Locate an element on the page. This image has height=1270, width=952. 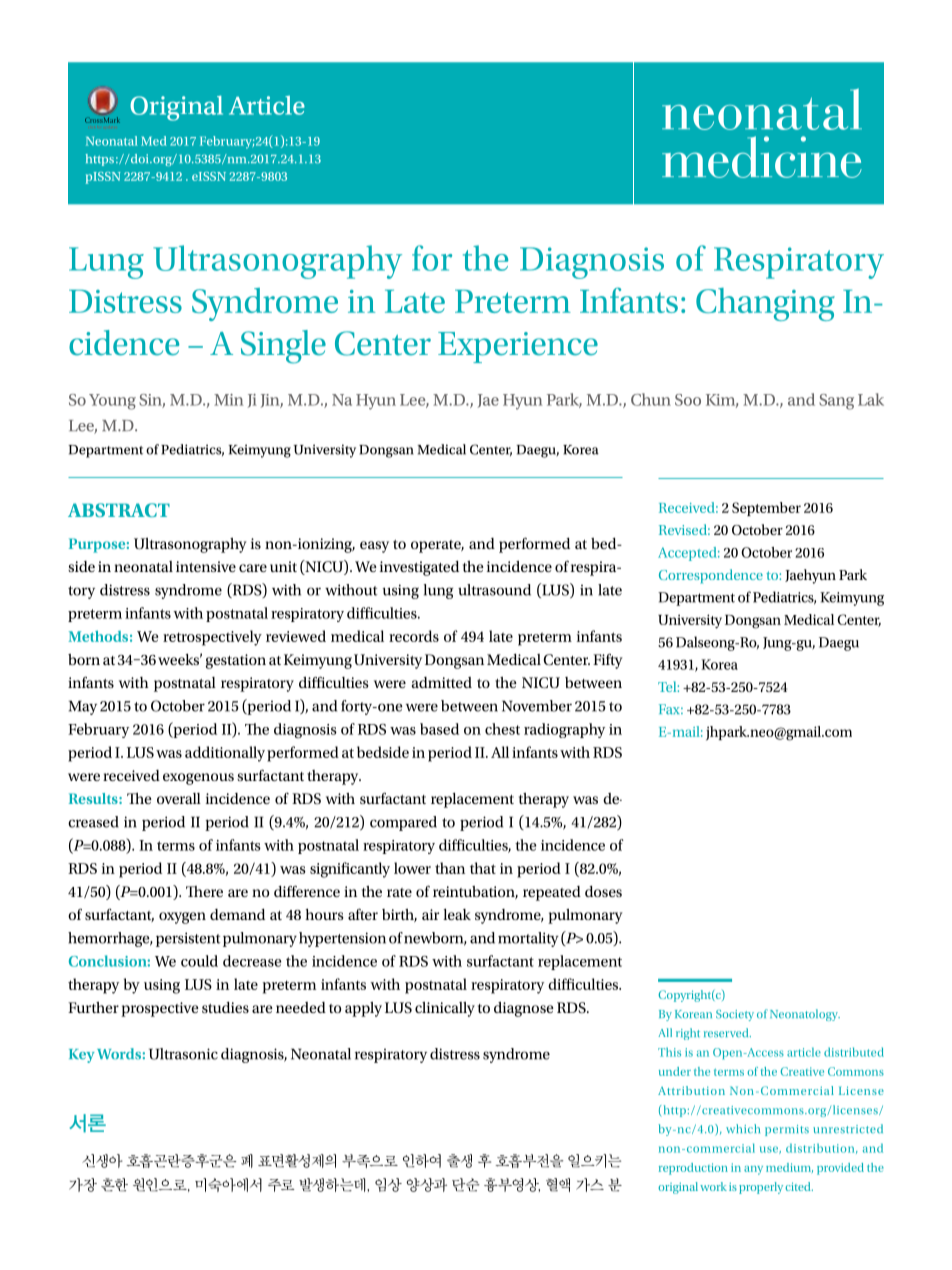
additionally is located at coordinates (225, 754).
